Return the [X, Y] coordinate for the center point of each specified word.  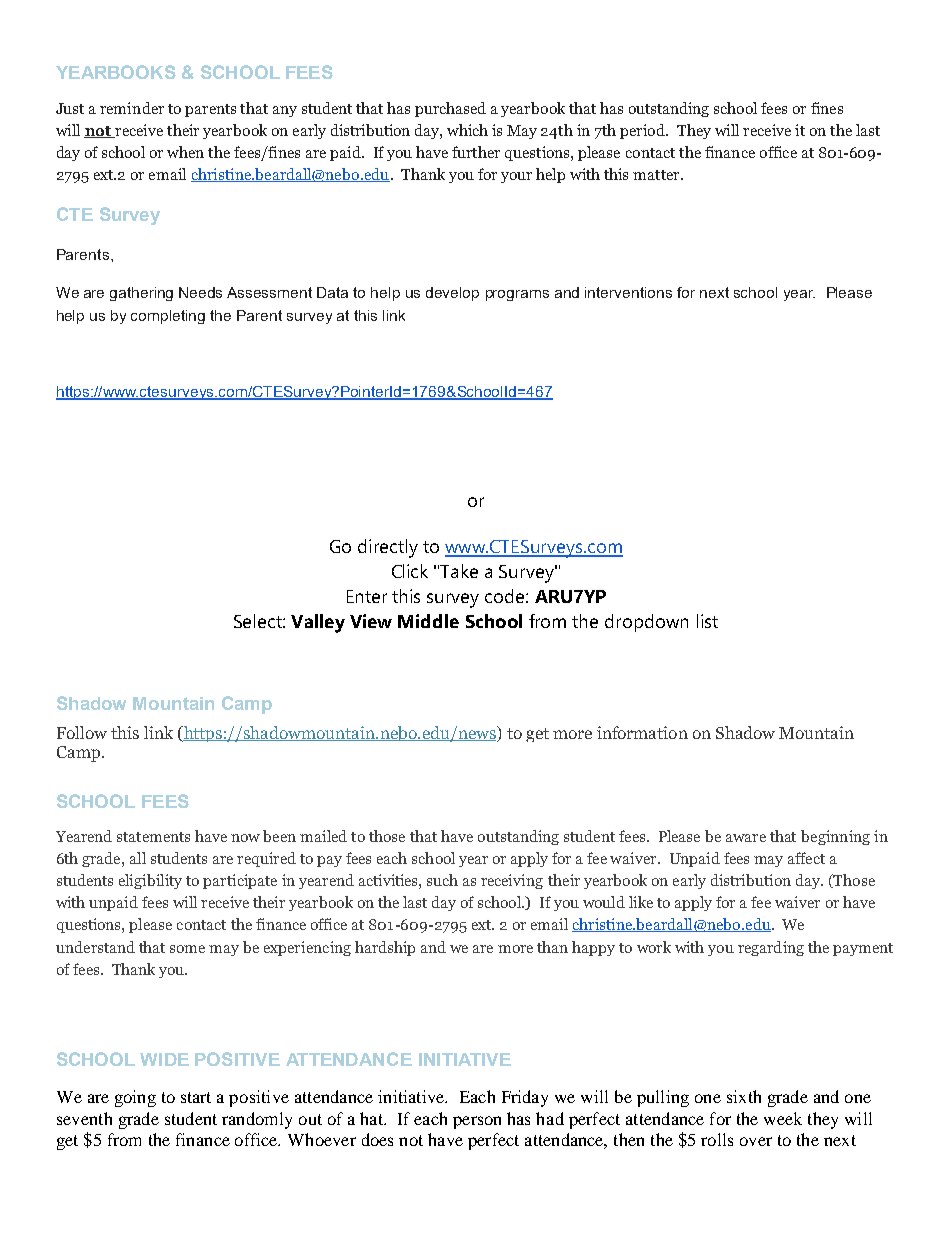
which [467, 130]
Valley [318, 623]
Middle [428, 621]
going [135, 1098]
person [477, 1122]
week [783, 1118]
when [185, 152]
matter [657, 175]
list [707, 621]
